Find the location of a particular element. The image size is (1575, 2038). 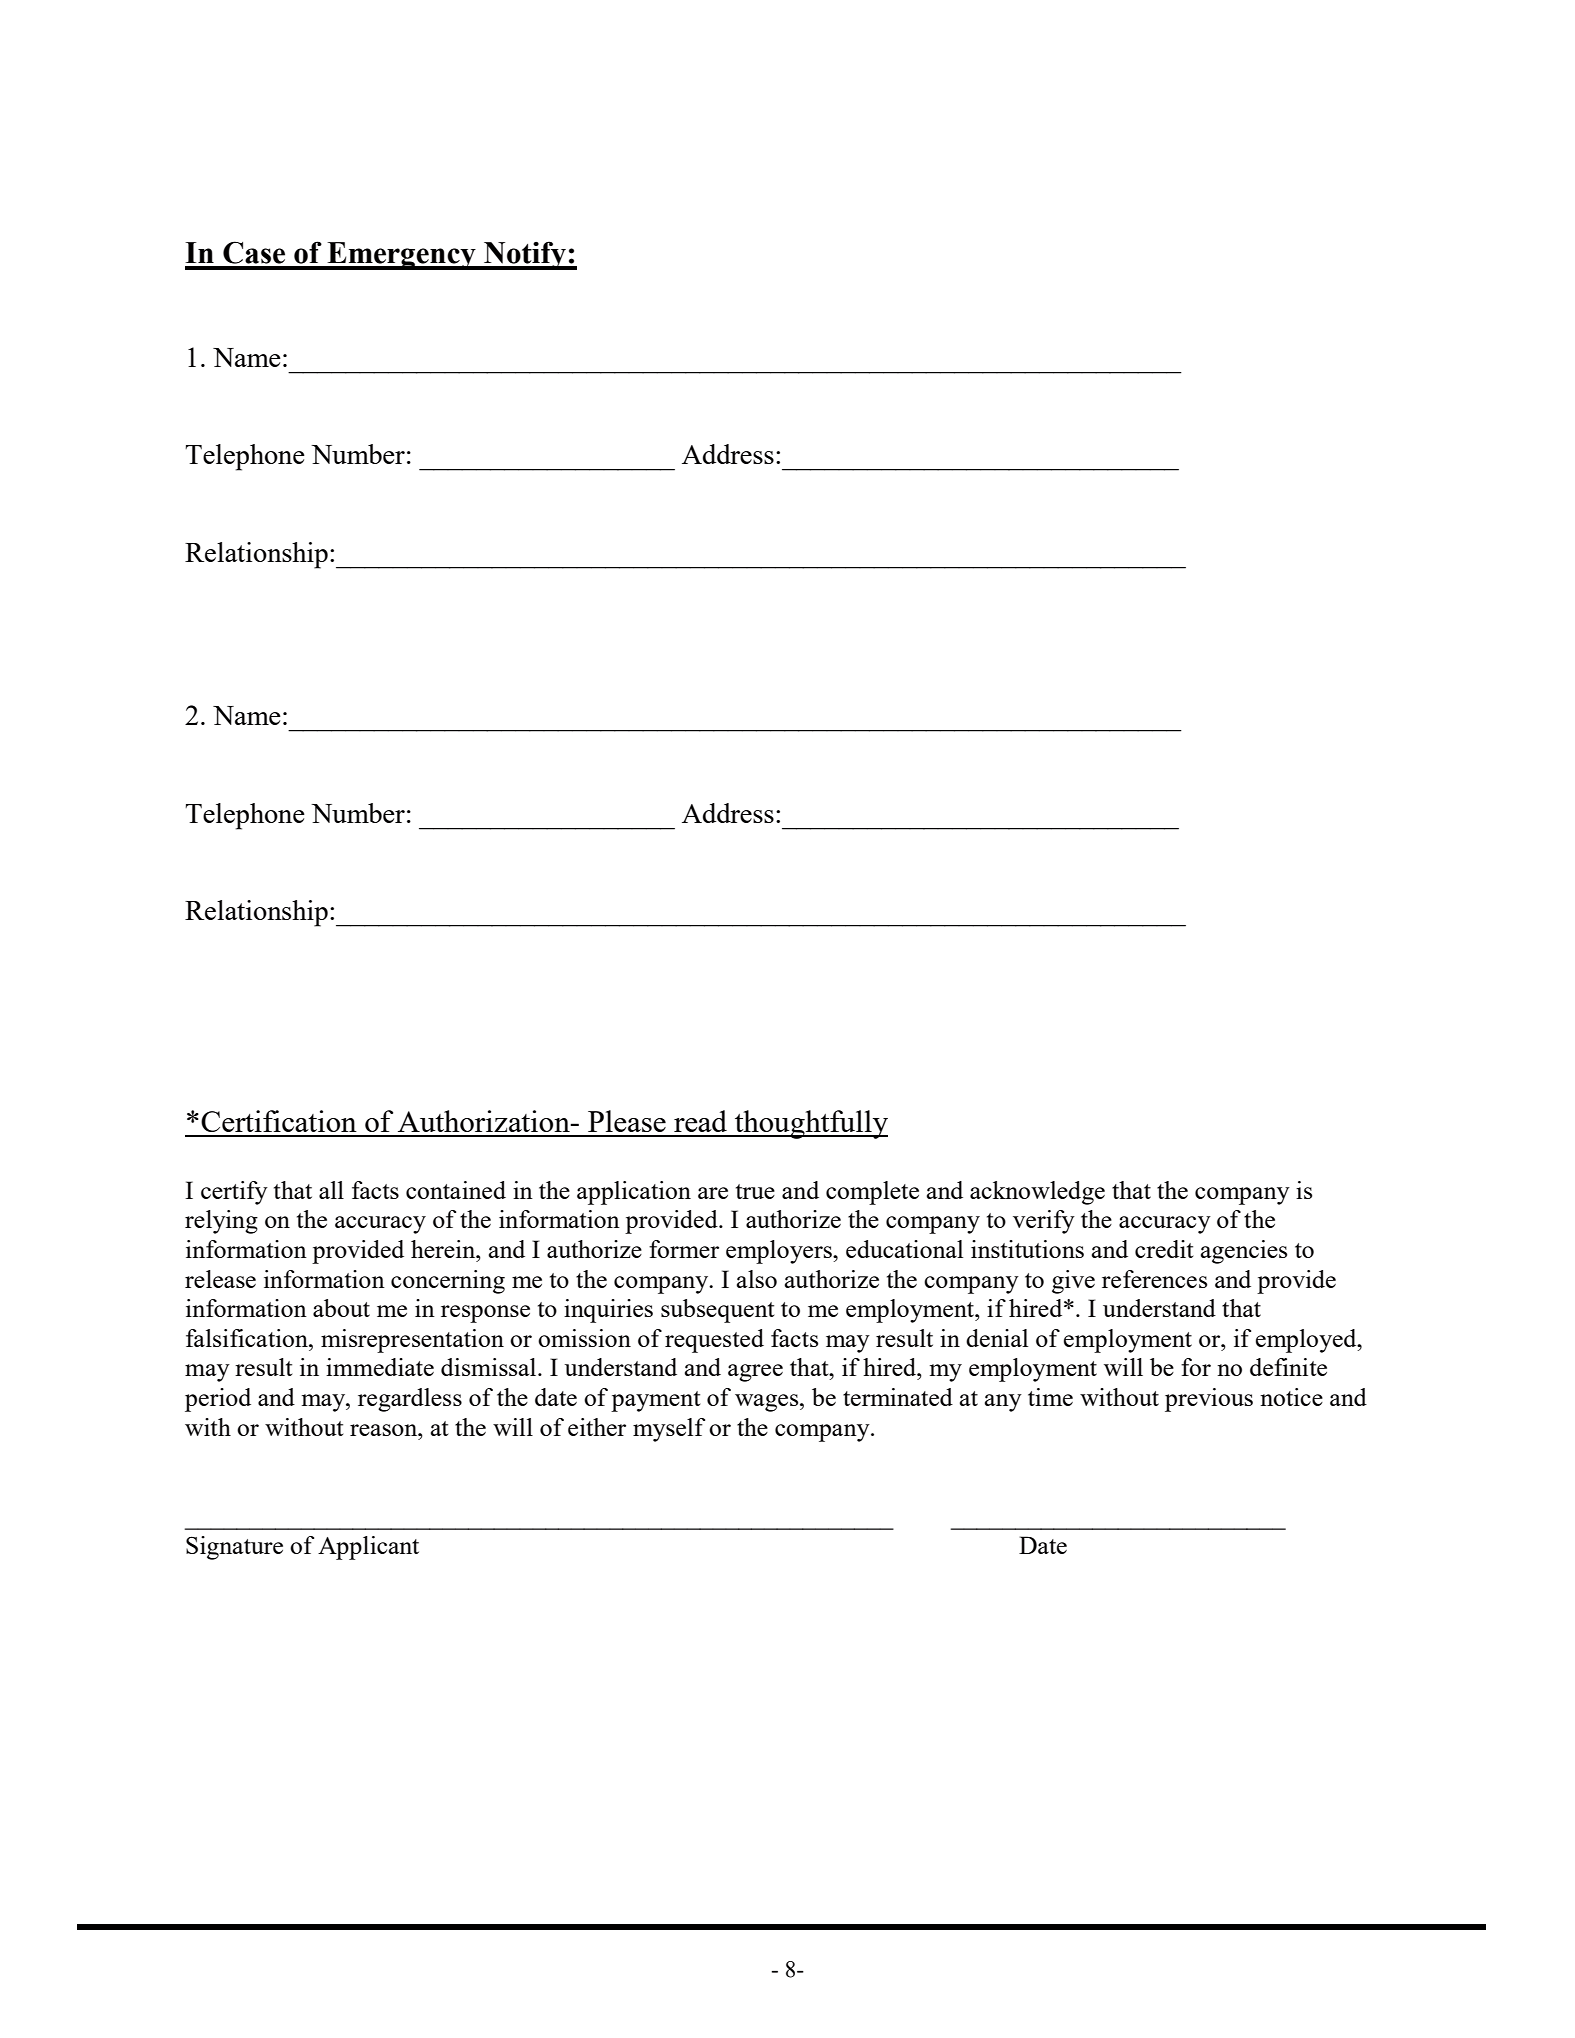

true is located at coordinates (755, 1191).
